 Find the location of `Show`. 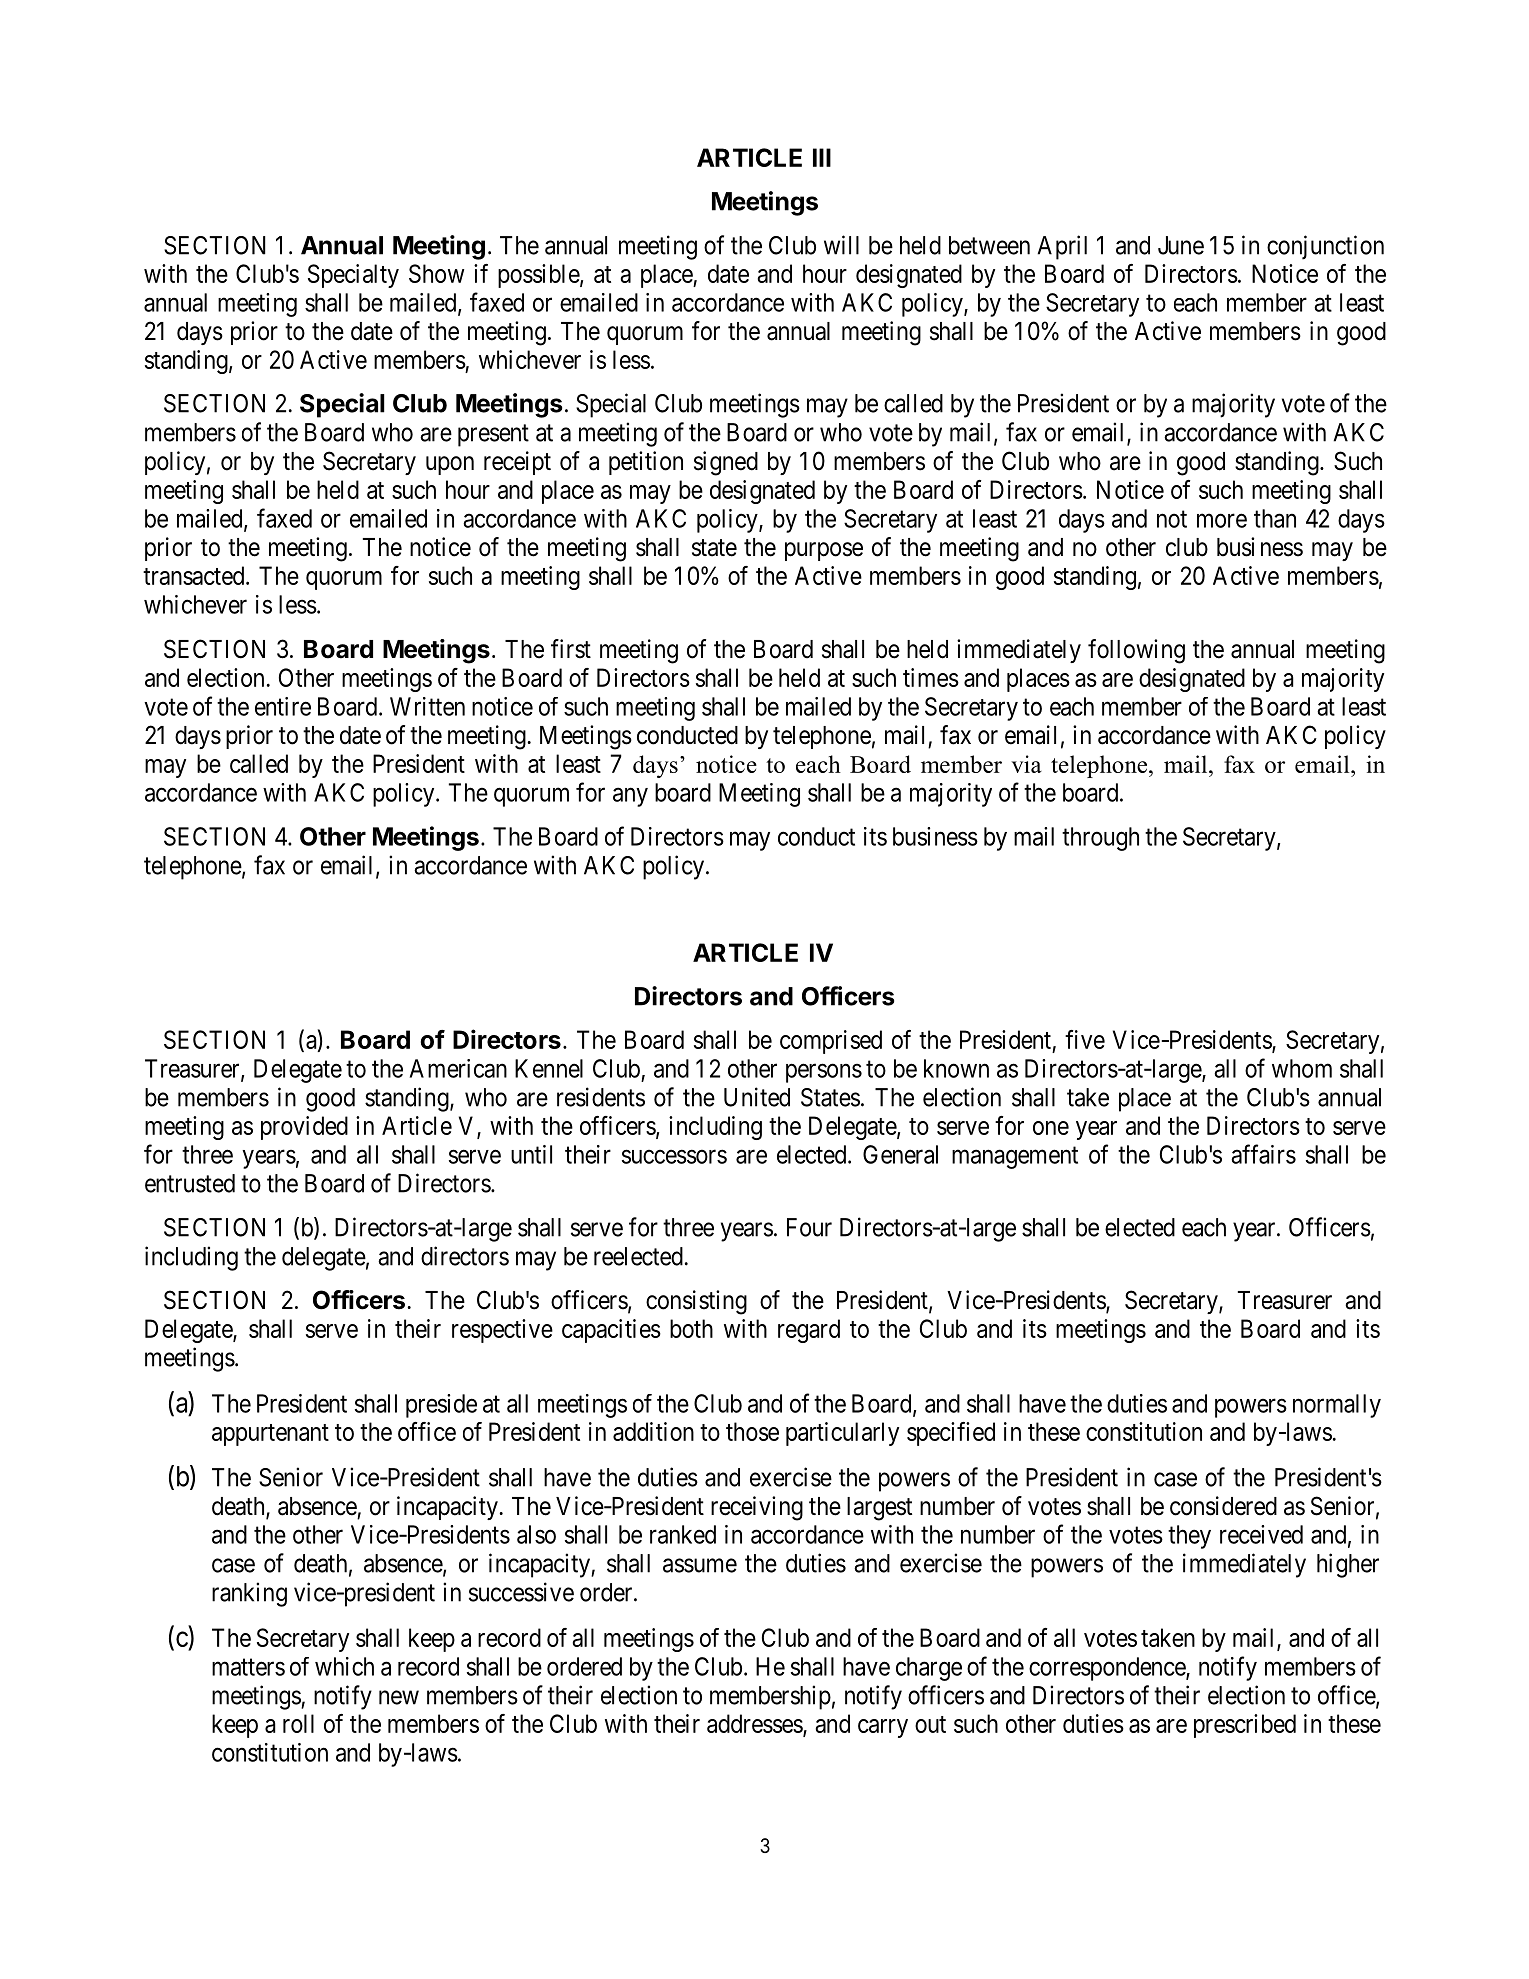

Show is located at coordinates (436, 273).
